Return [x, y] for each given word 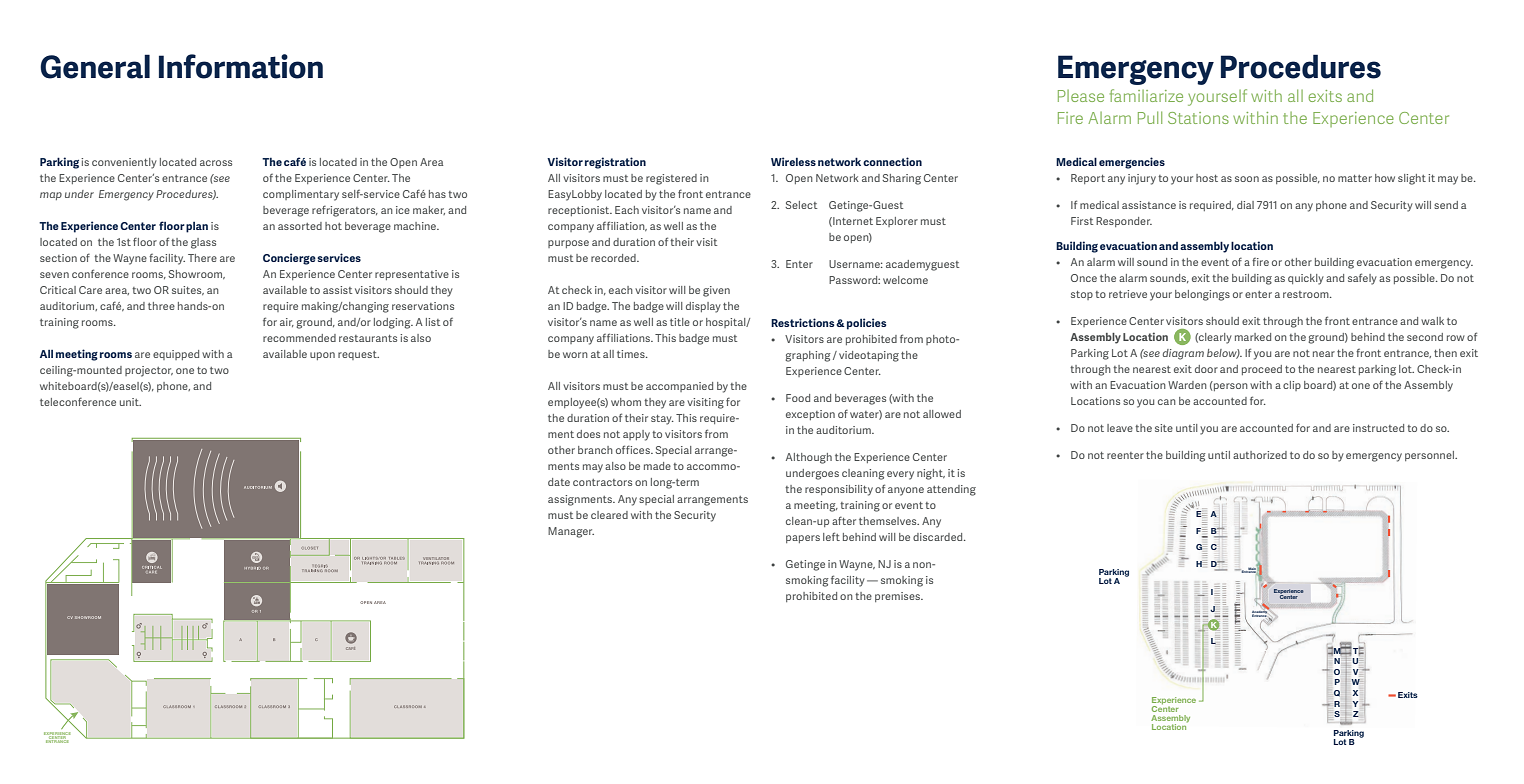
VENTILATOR [436, 558]
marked [1253, 337]
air [287, 322]
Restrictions [804, 322]
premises [899, 597]
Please [1081, 96]
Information [241, 66]
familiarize [1146, 95]
